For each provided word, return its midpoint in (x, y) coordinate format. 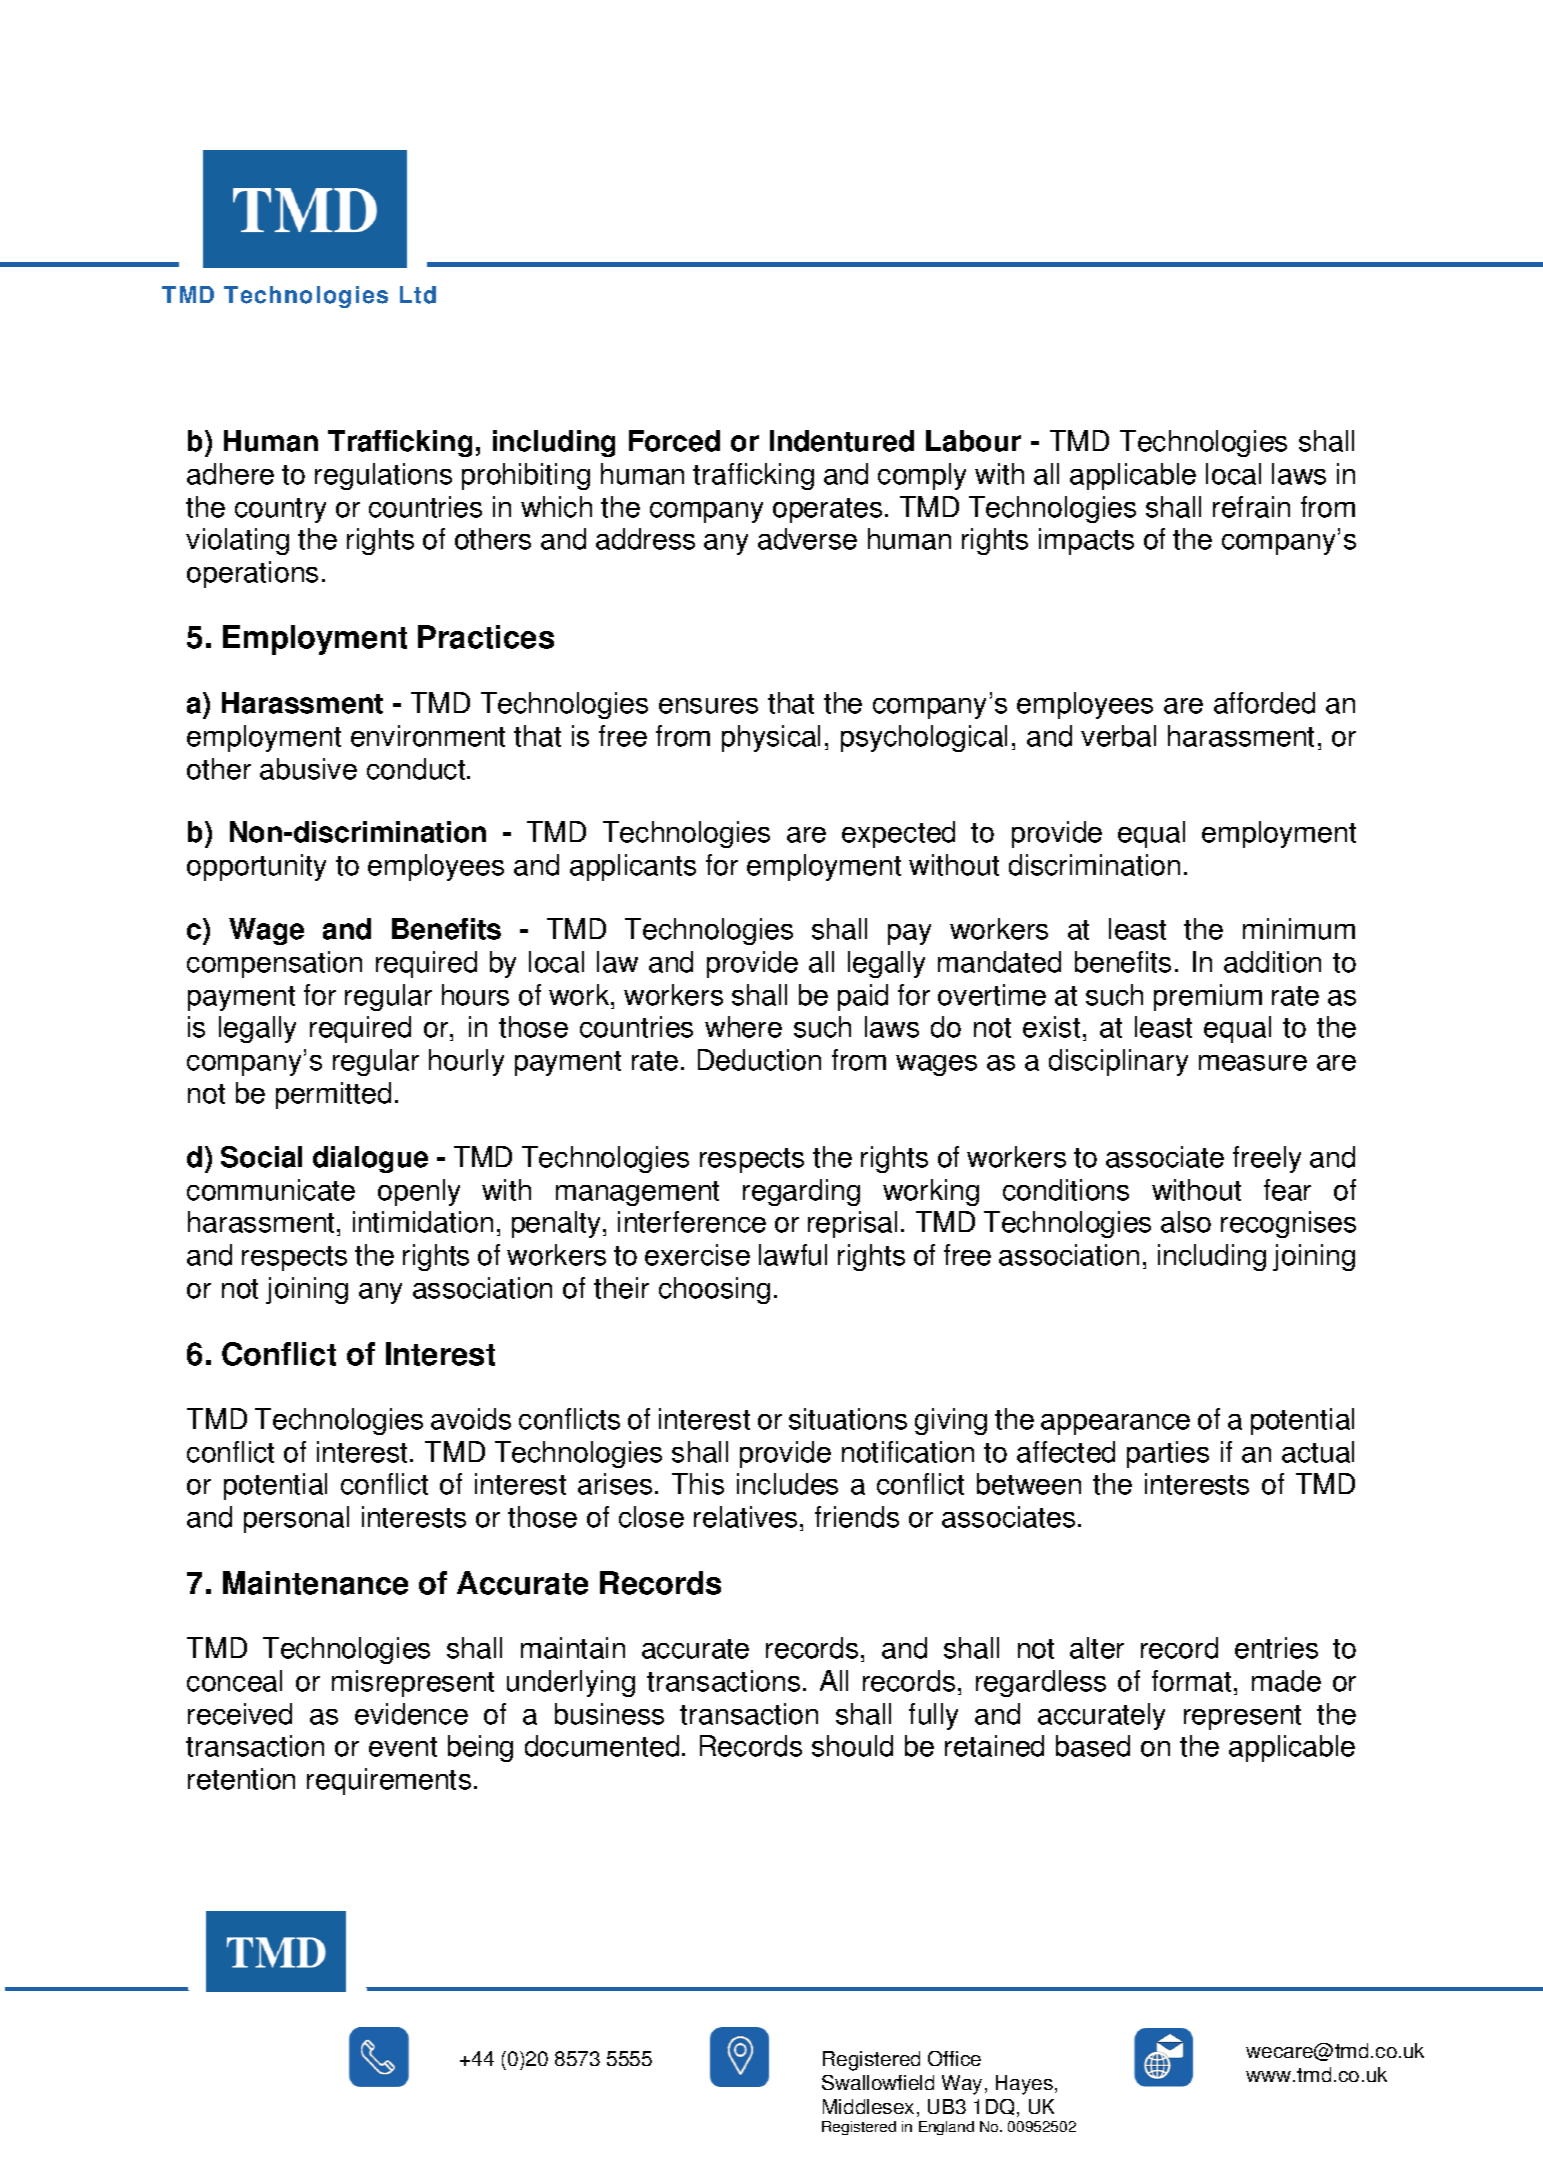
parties (1168, 1454)
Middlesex (868, 2106)
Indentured (842, 441)
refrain (1251, 507)
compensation (274, 964)
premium (1208, 997)
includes (787, 1484)
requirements (389, 1781)
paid (863, 997)
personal (296, 1519)
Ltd (418, 295)
